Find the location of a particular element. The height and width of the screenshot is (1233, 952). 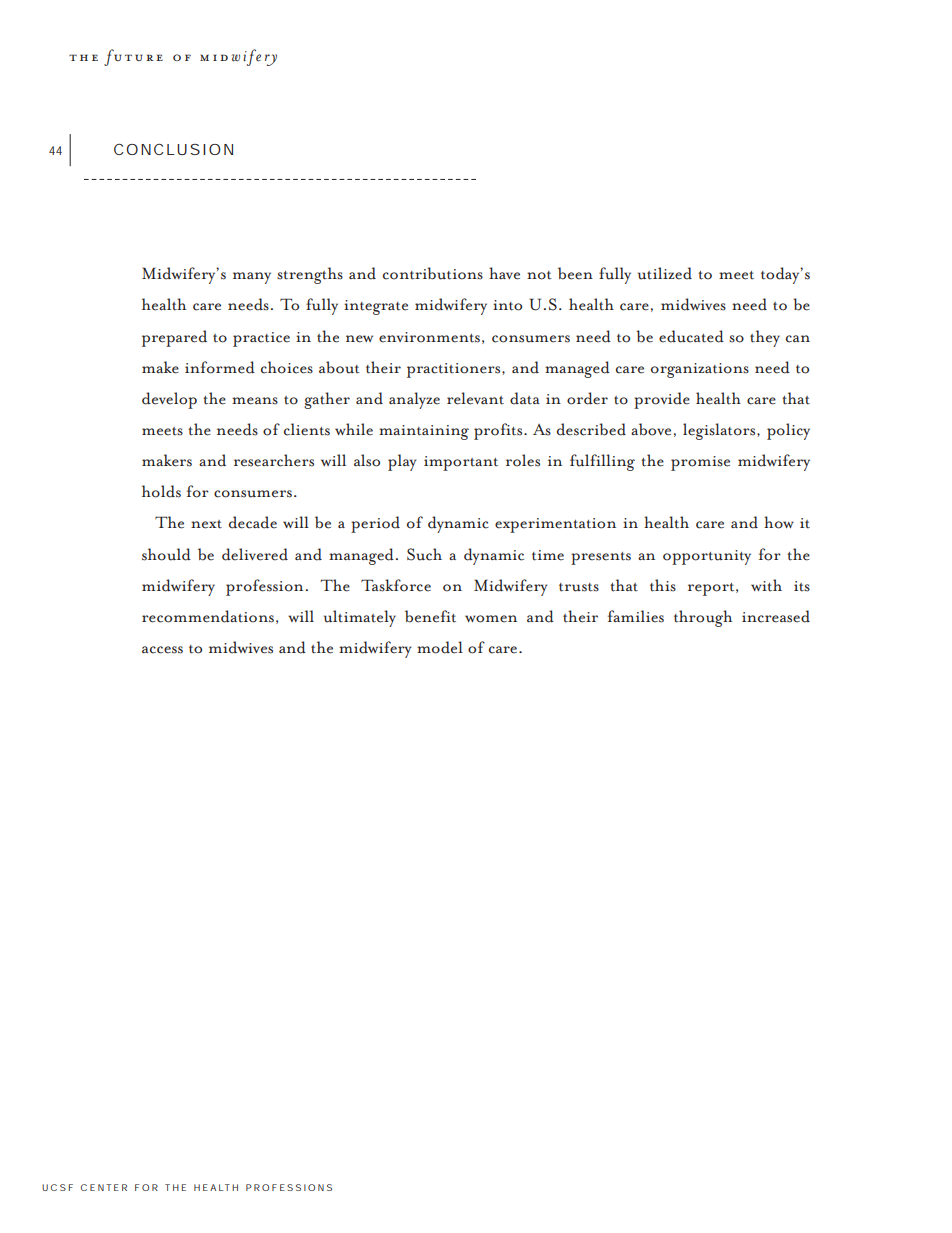

important is located at coordinates (461, 463).
